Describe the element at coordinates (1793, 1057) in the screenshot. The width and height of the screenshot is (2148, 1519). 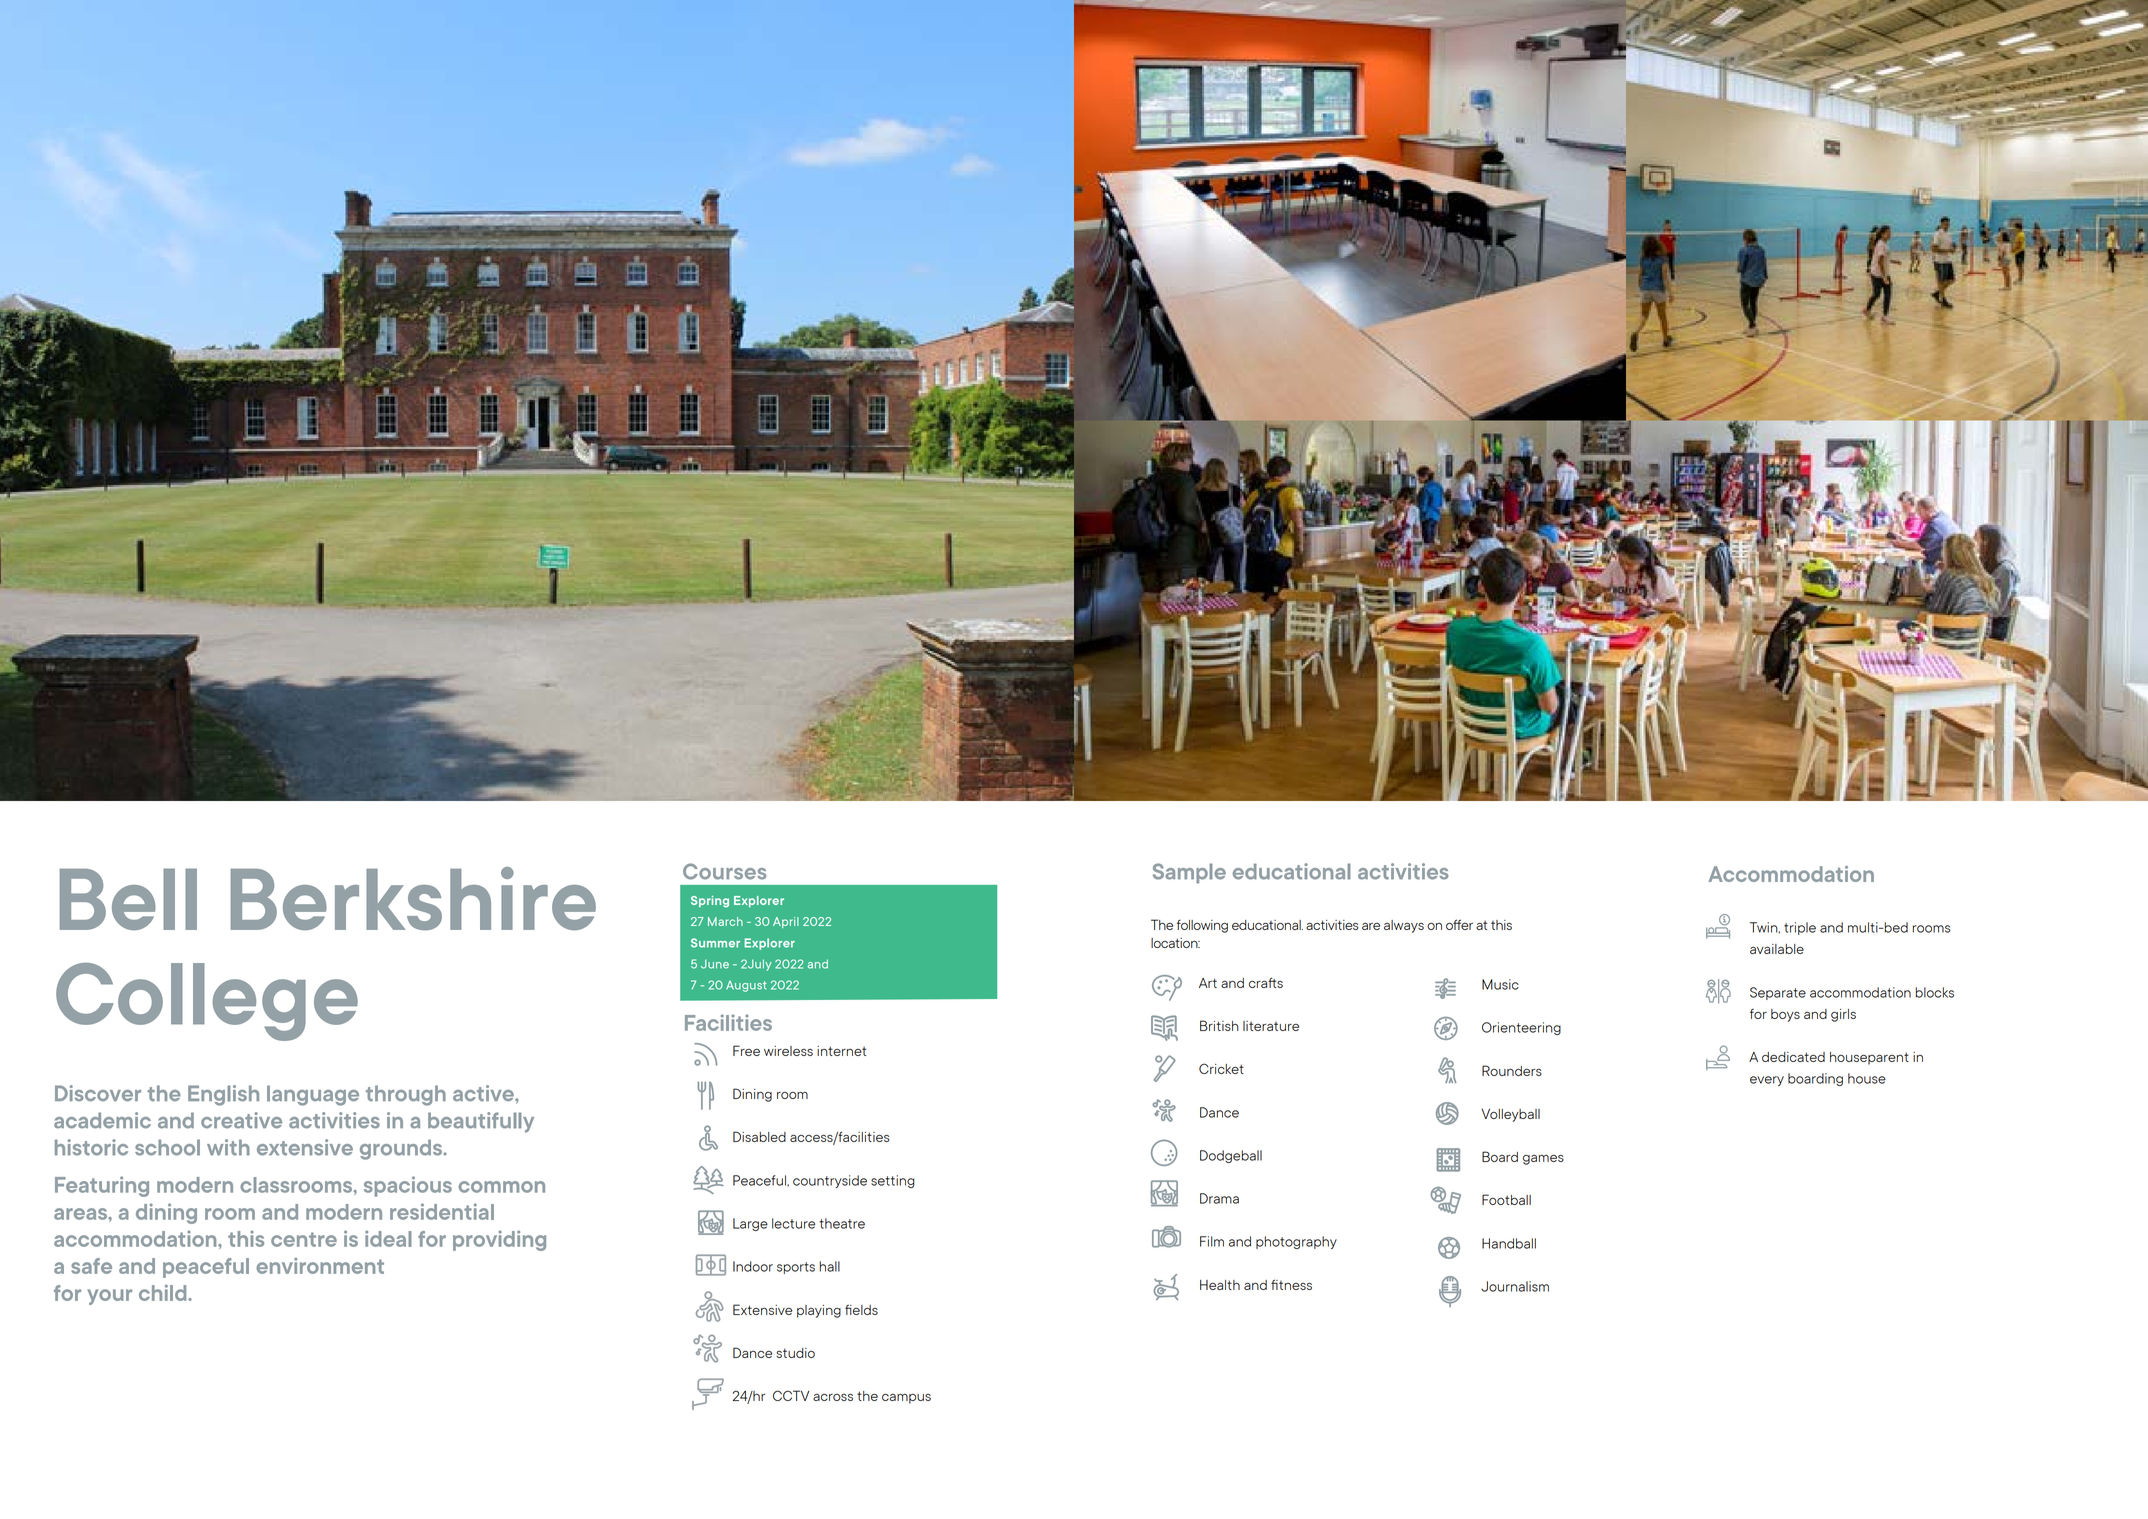
I see `dedicated` at that location.
